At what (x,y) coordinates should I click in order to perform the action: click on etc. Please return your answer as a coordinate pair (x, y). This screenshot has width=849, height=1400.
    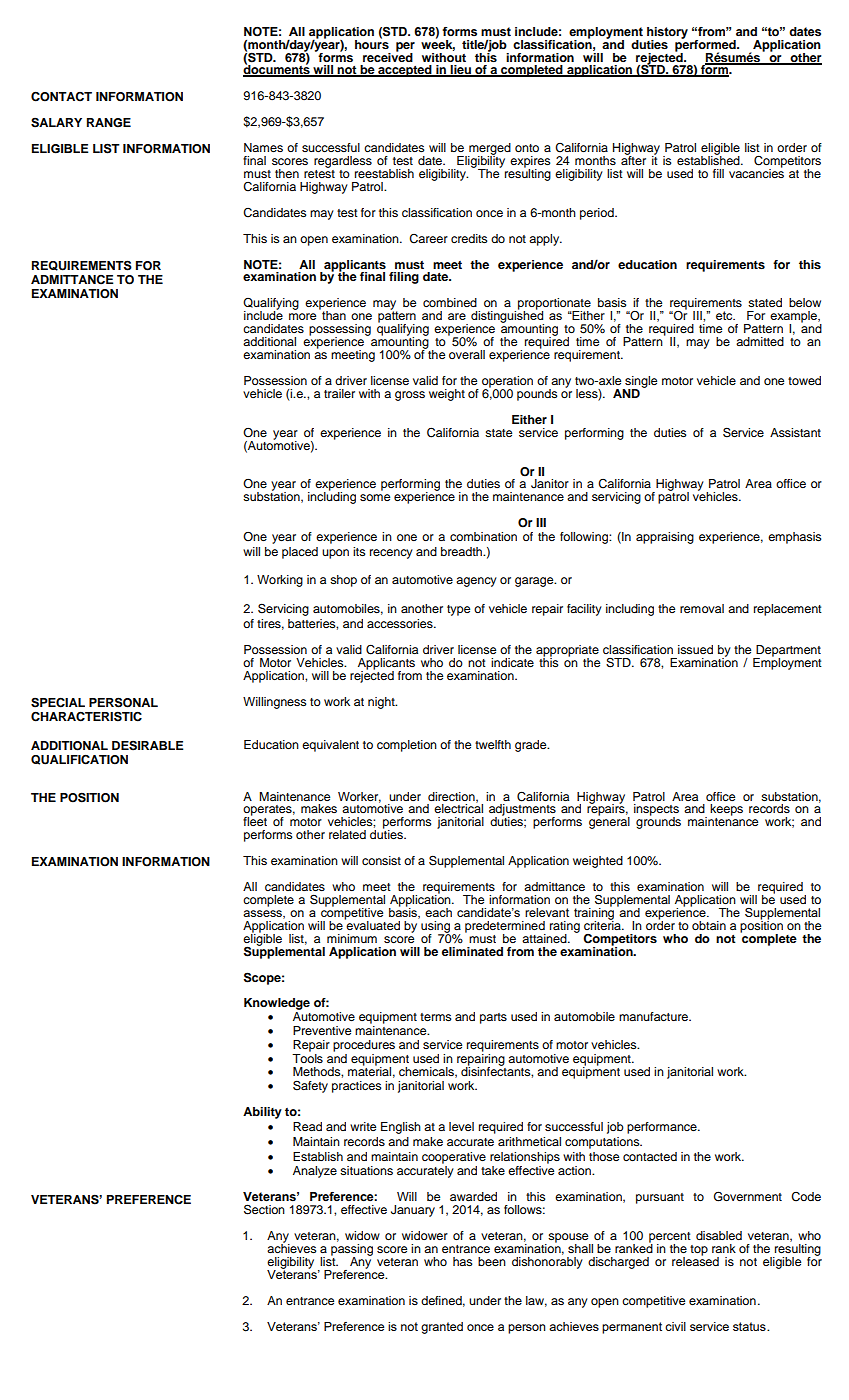
    Looking at the image, I should click on (725, 315).
